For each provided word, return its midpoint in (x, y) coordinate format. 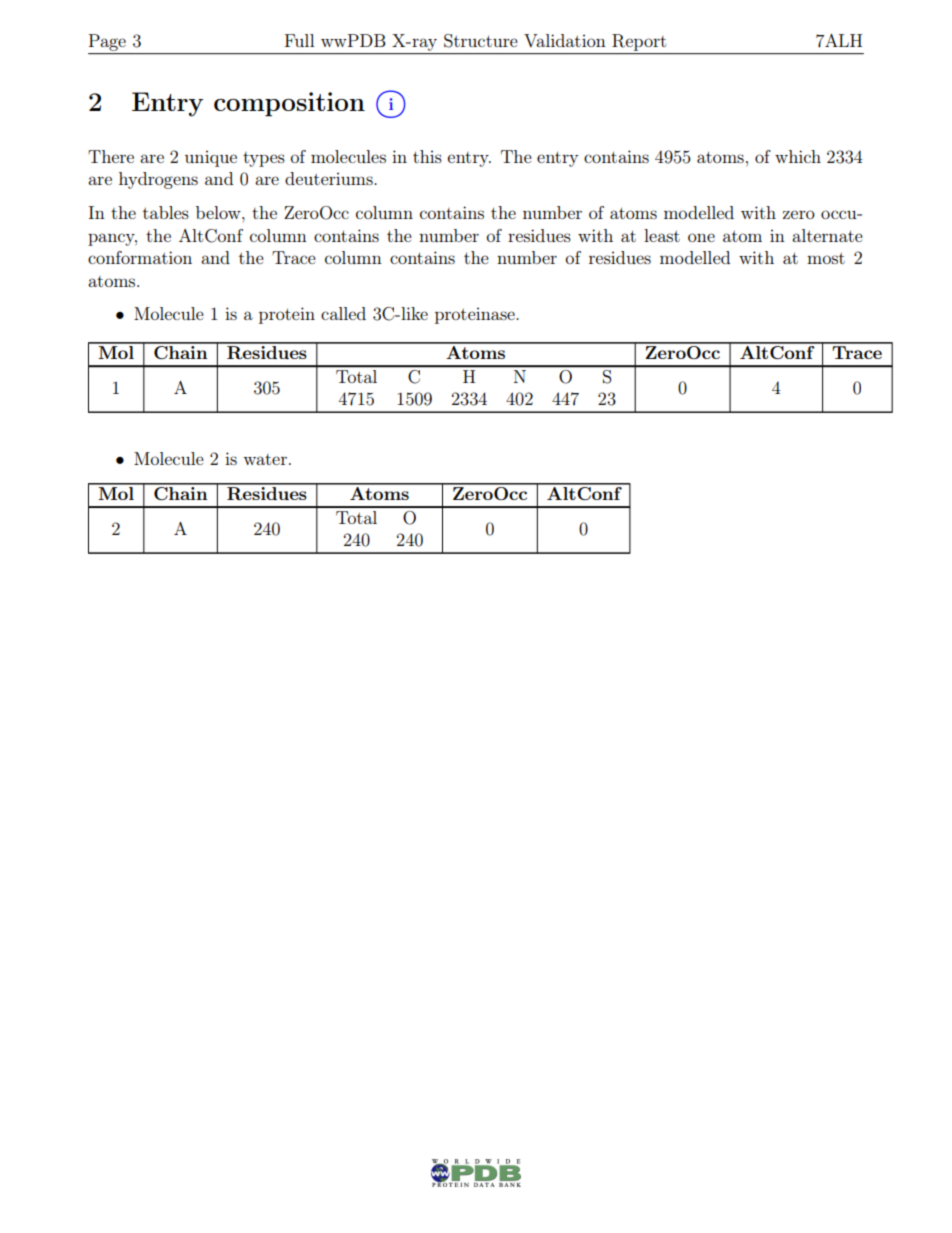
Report (639, 42)
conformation (140, 257)
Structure (481, 41)
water (265, 459)
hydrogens (158, 180)
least (662, 235)
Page (107, 42)
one (701, 237)
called (343, 313)
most (826, 258)
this (427, 156)
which (798, 156)
